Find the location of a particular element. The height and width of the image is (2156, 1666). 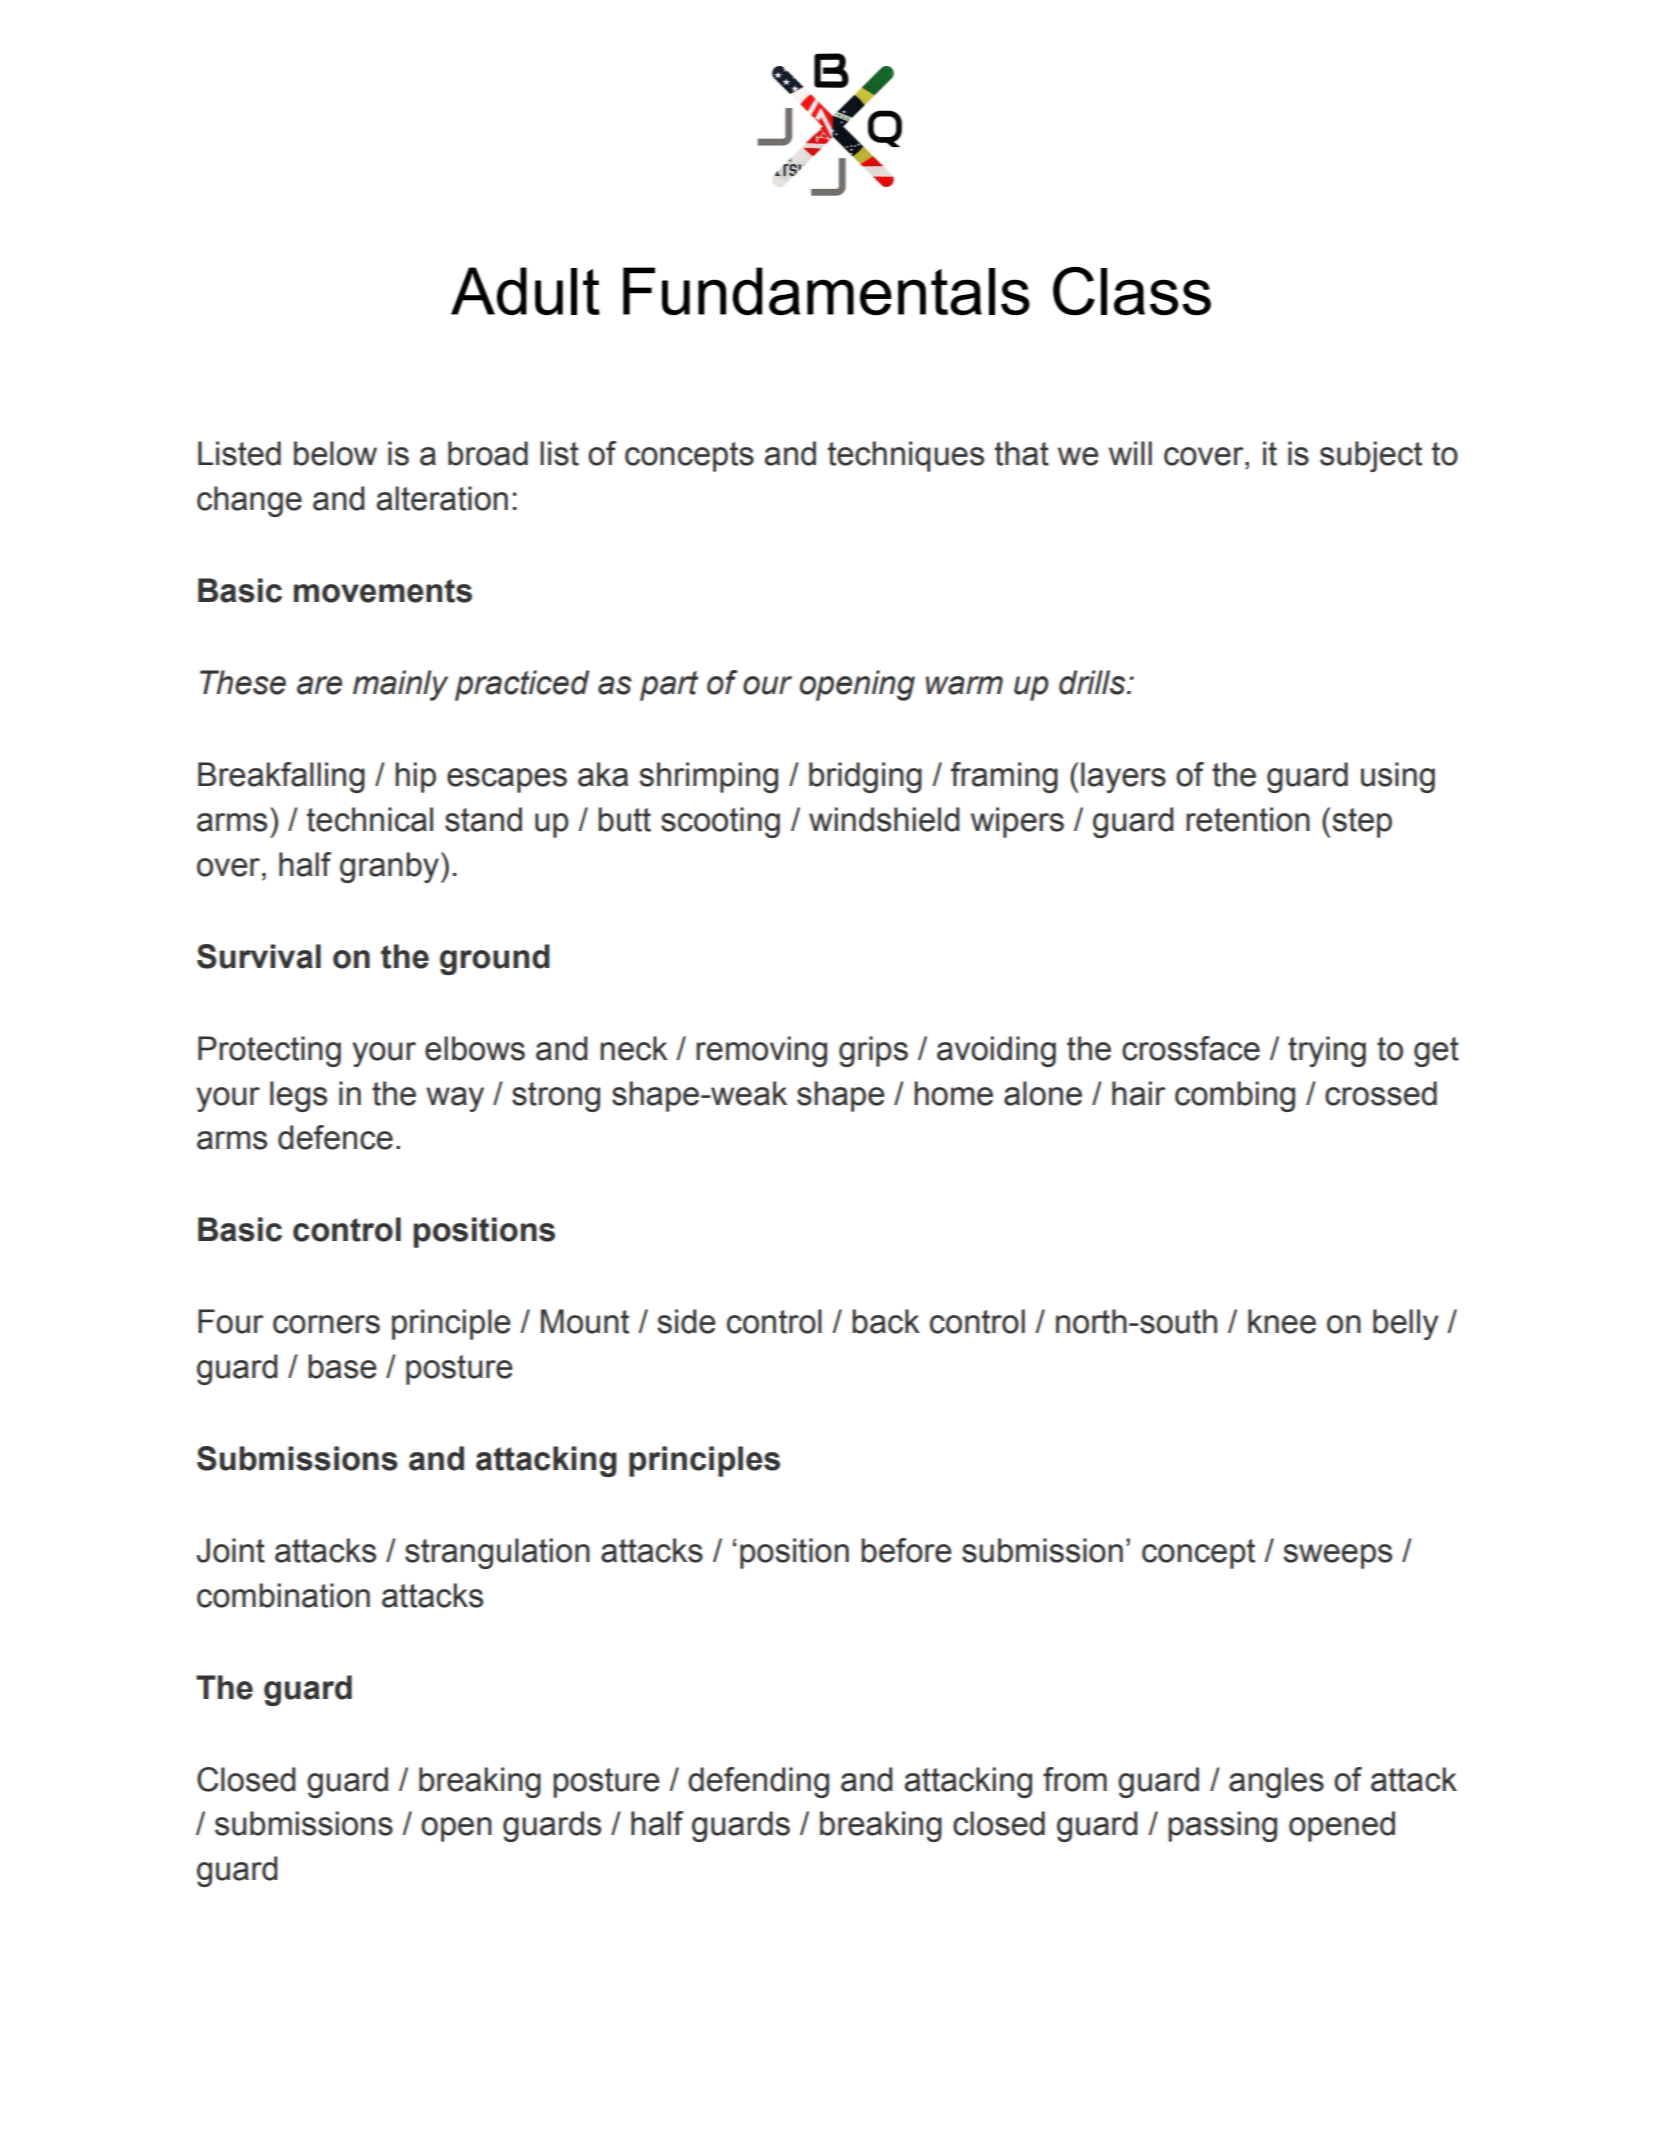

trying is located at coordinates (1327, 1051).
